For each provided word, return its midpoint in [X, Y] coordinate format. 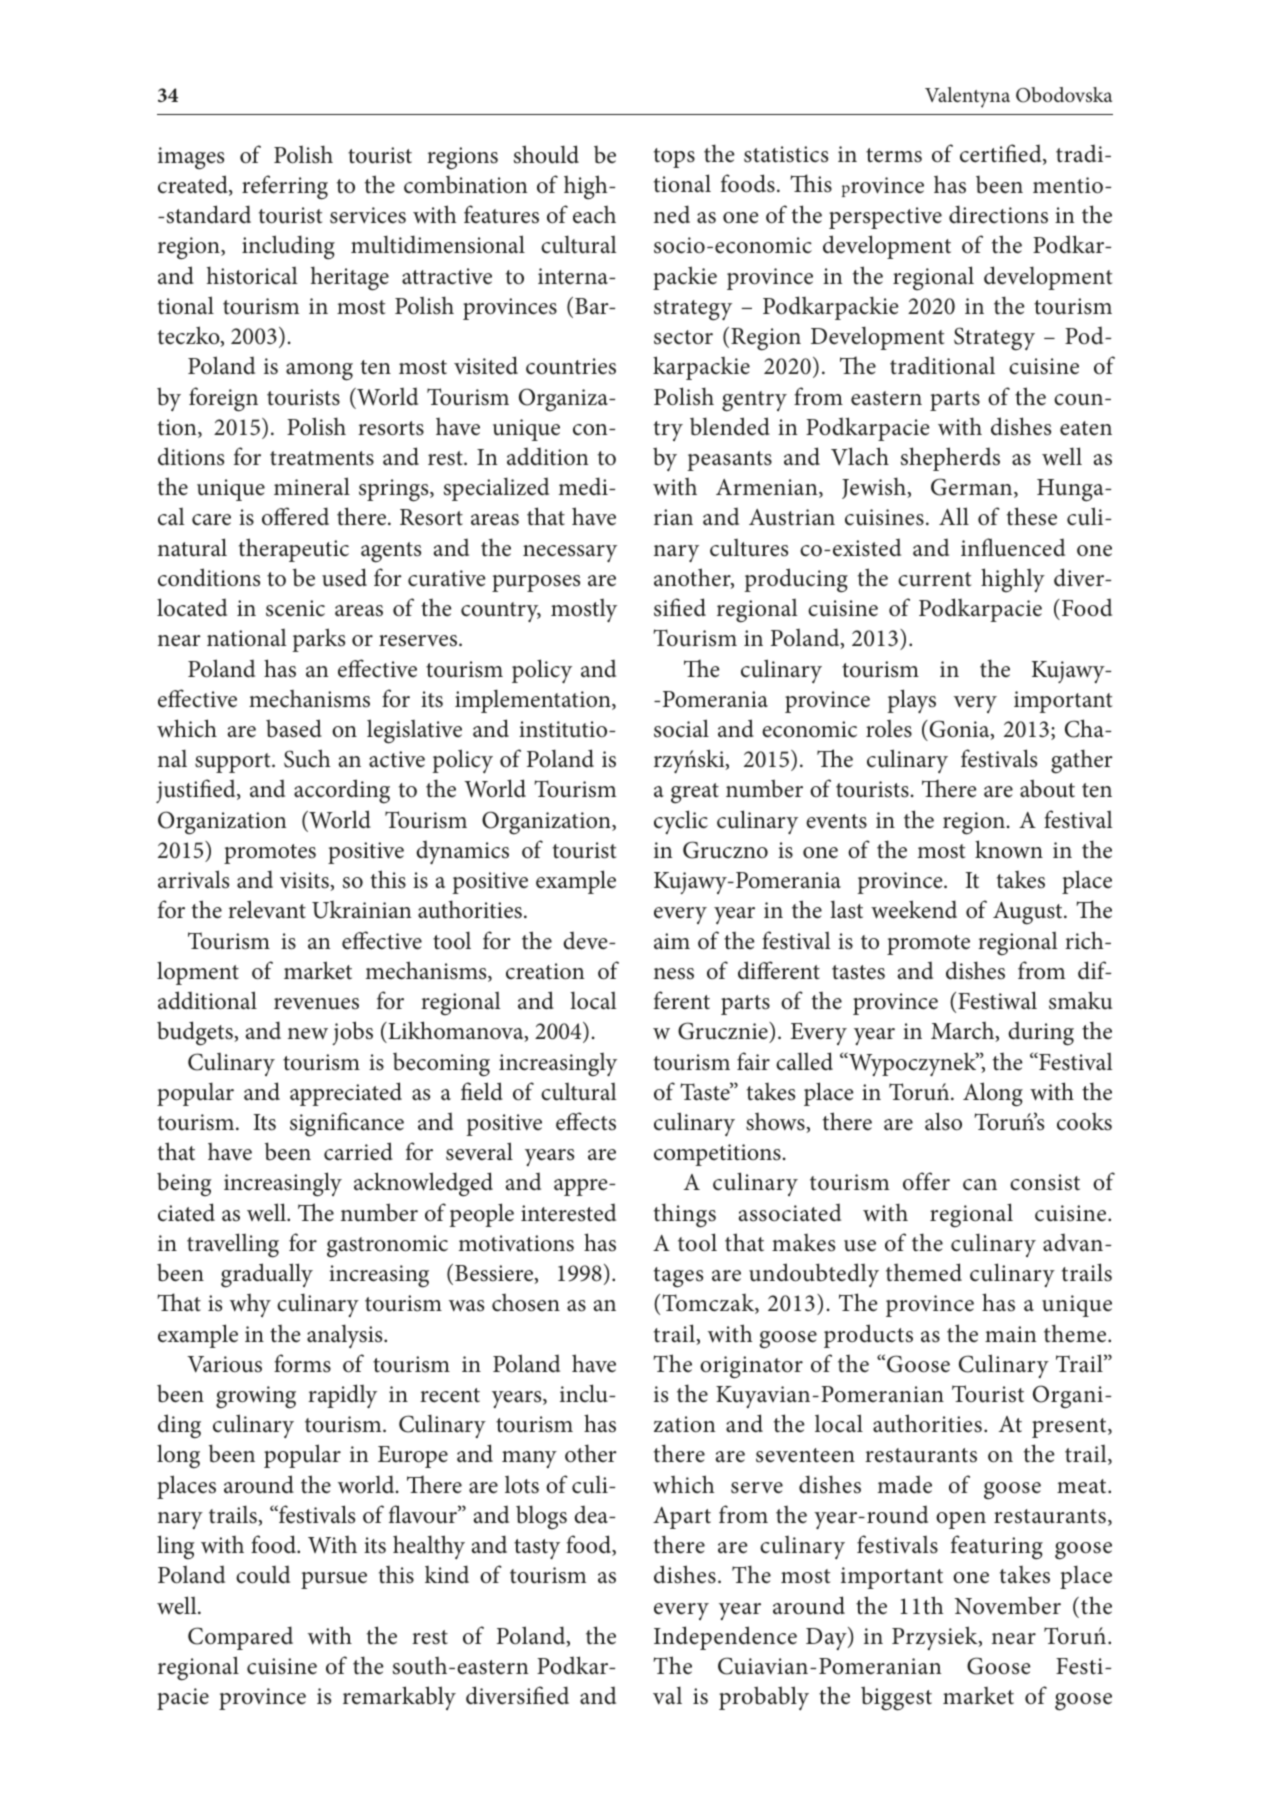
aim [672, 941]
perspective [885, 218]
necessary [570, 553]
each [594, 214]
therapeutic [294, 550]
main [1011, 1334]
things [685, 1215]
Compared [240, 1638]
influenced [1013, 547]
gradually [267, 1275]
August [1029, 913]
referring [285, 187]
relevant [267, 909]
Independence [725, 1638]
